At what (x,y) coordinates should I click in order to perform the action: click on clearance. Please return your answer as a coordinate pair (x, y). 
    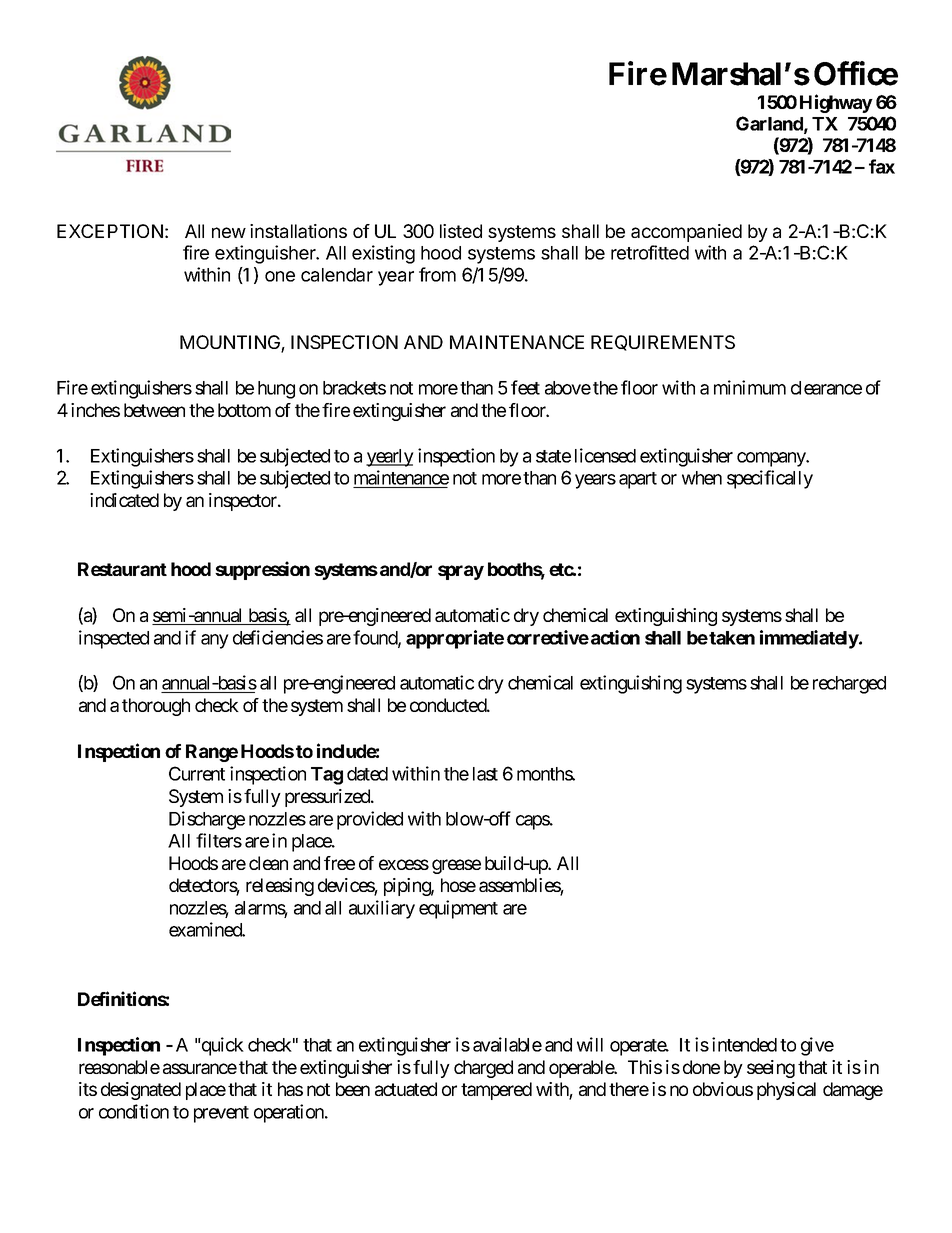
    Looking at the image, I should click on (826, 388).
